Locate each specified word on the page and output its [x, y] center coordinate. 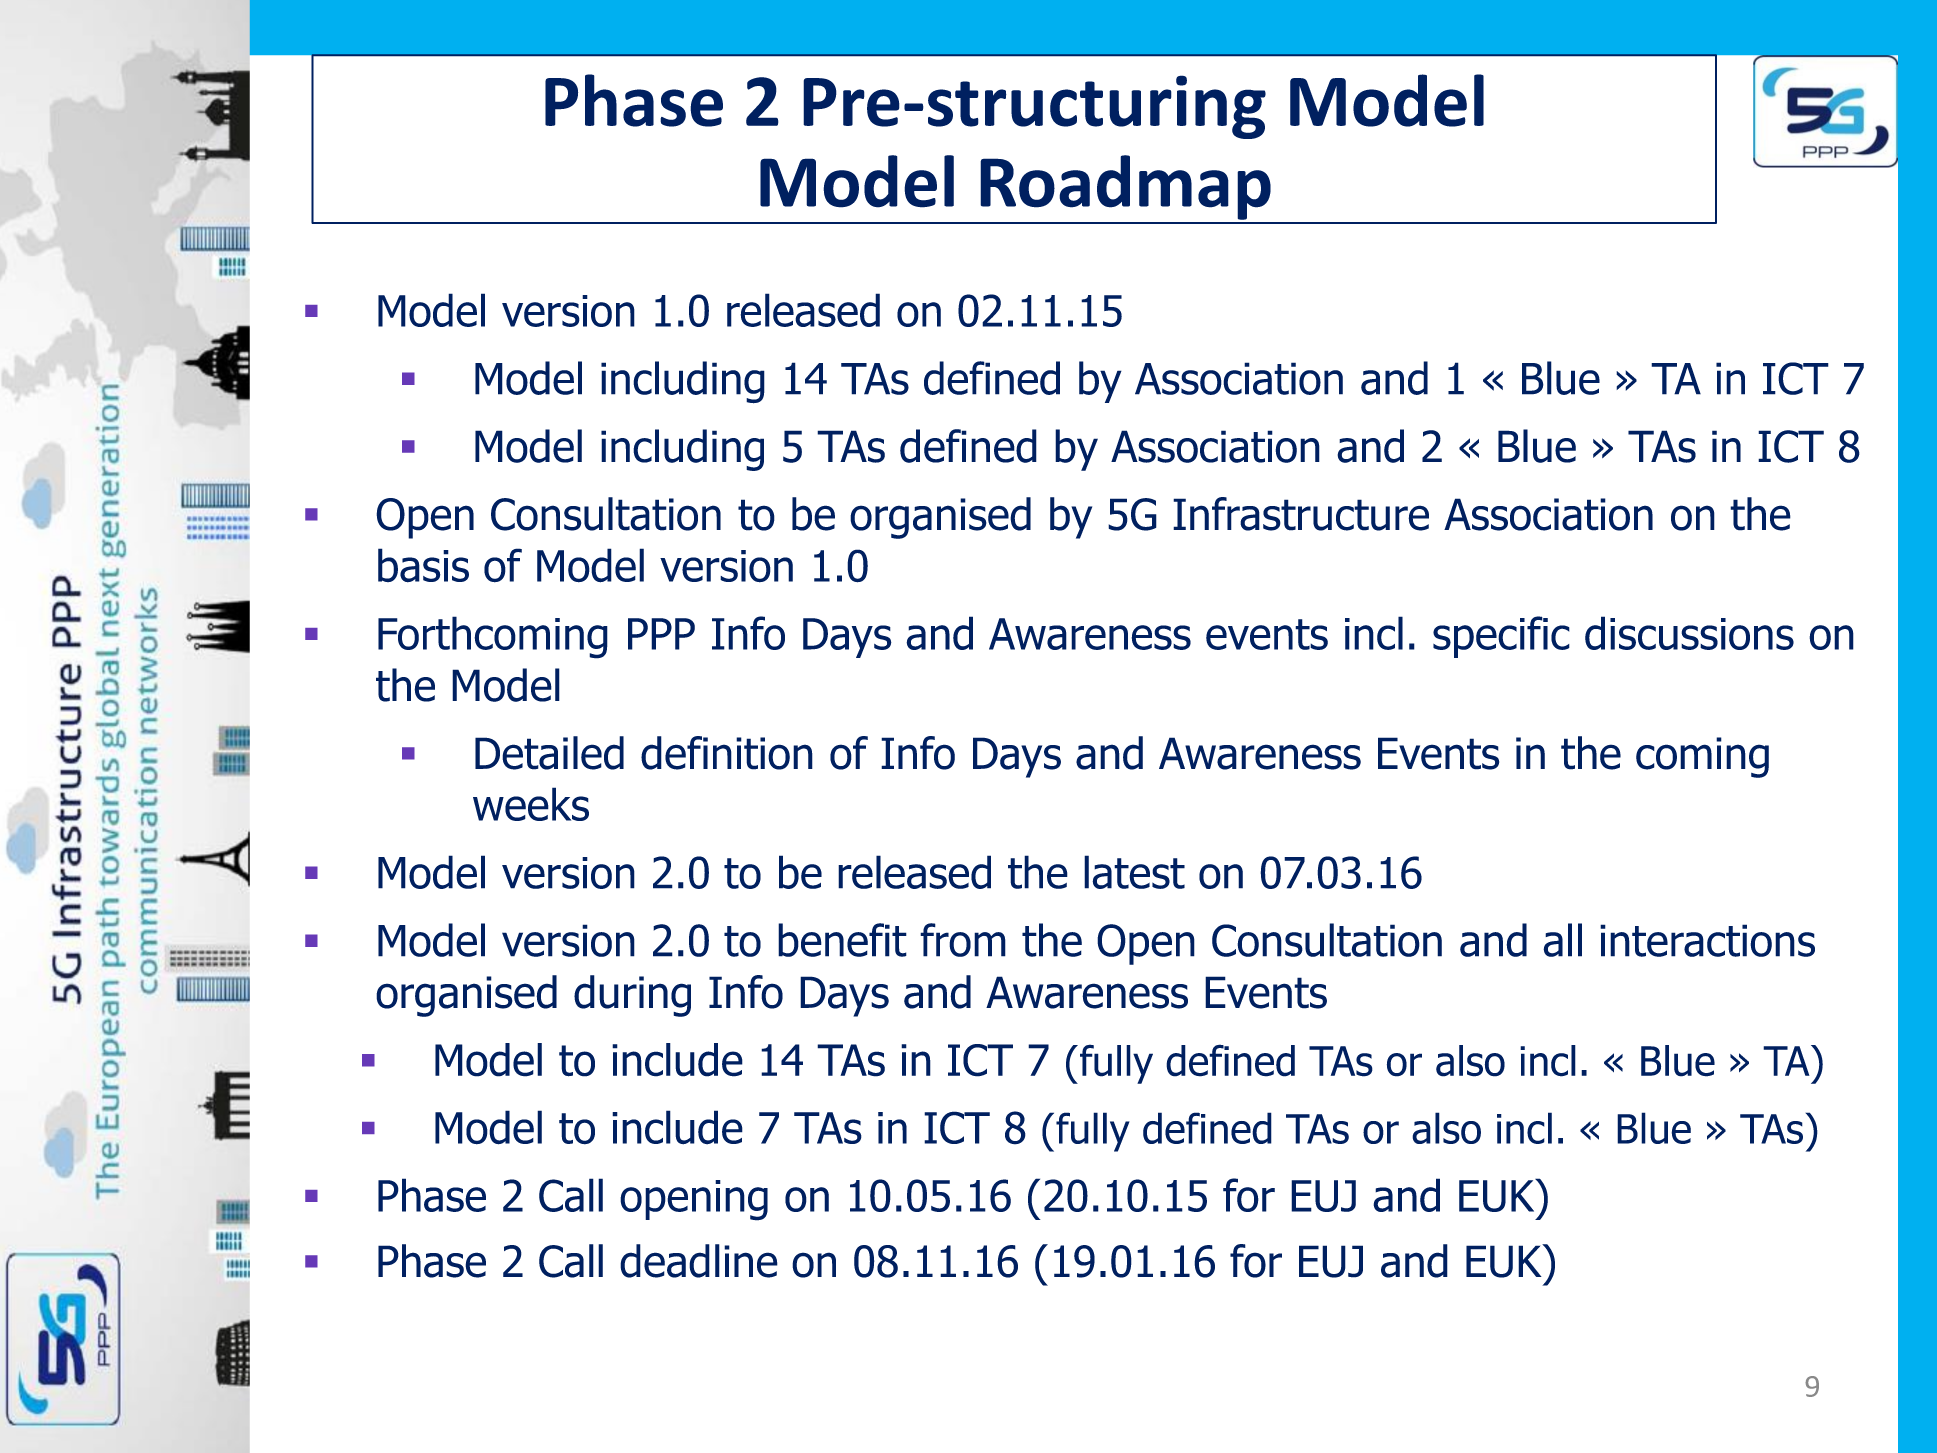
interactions [1707, 940]
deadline [699, 1261]
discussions [1689, 633]
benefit [842, 940]
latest [1134, 872]
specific [1501, 637]
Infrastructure [1301, 514]
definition [727, 753]
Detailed [549, 753]
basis [423, 565]
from [963, 940]
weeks [531, 804]
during [632, 996]
